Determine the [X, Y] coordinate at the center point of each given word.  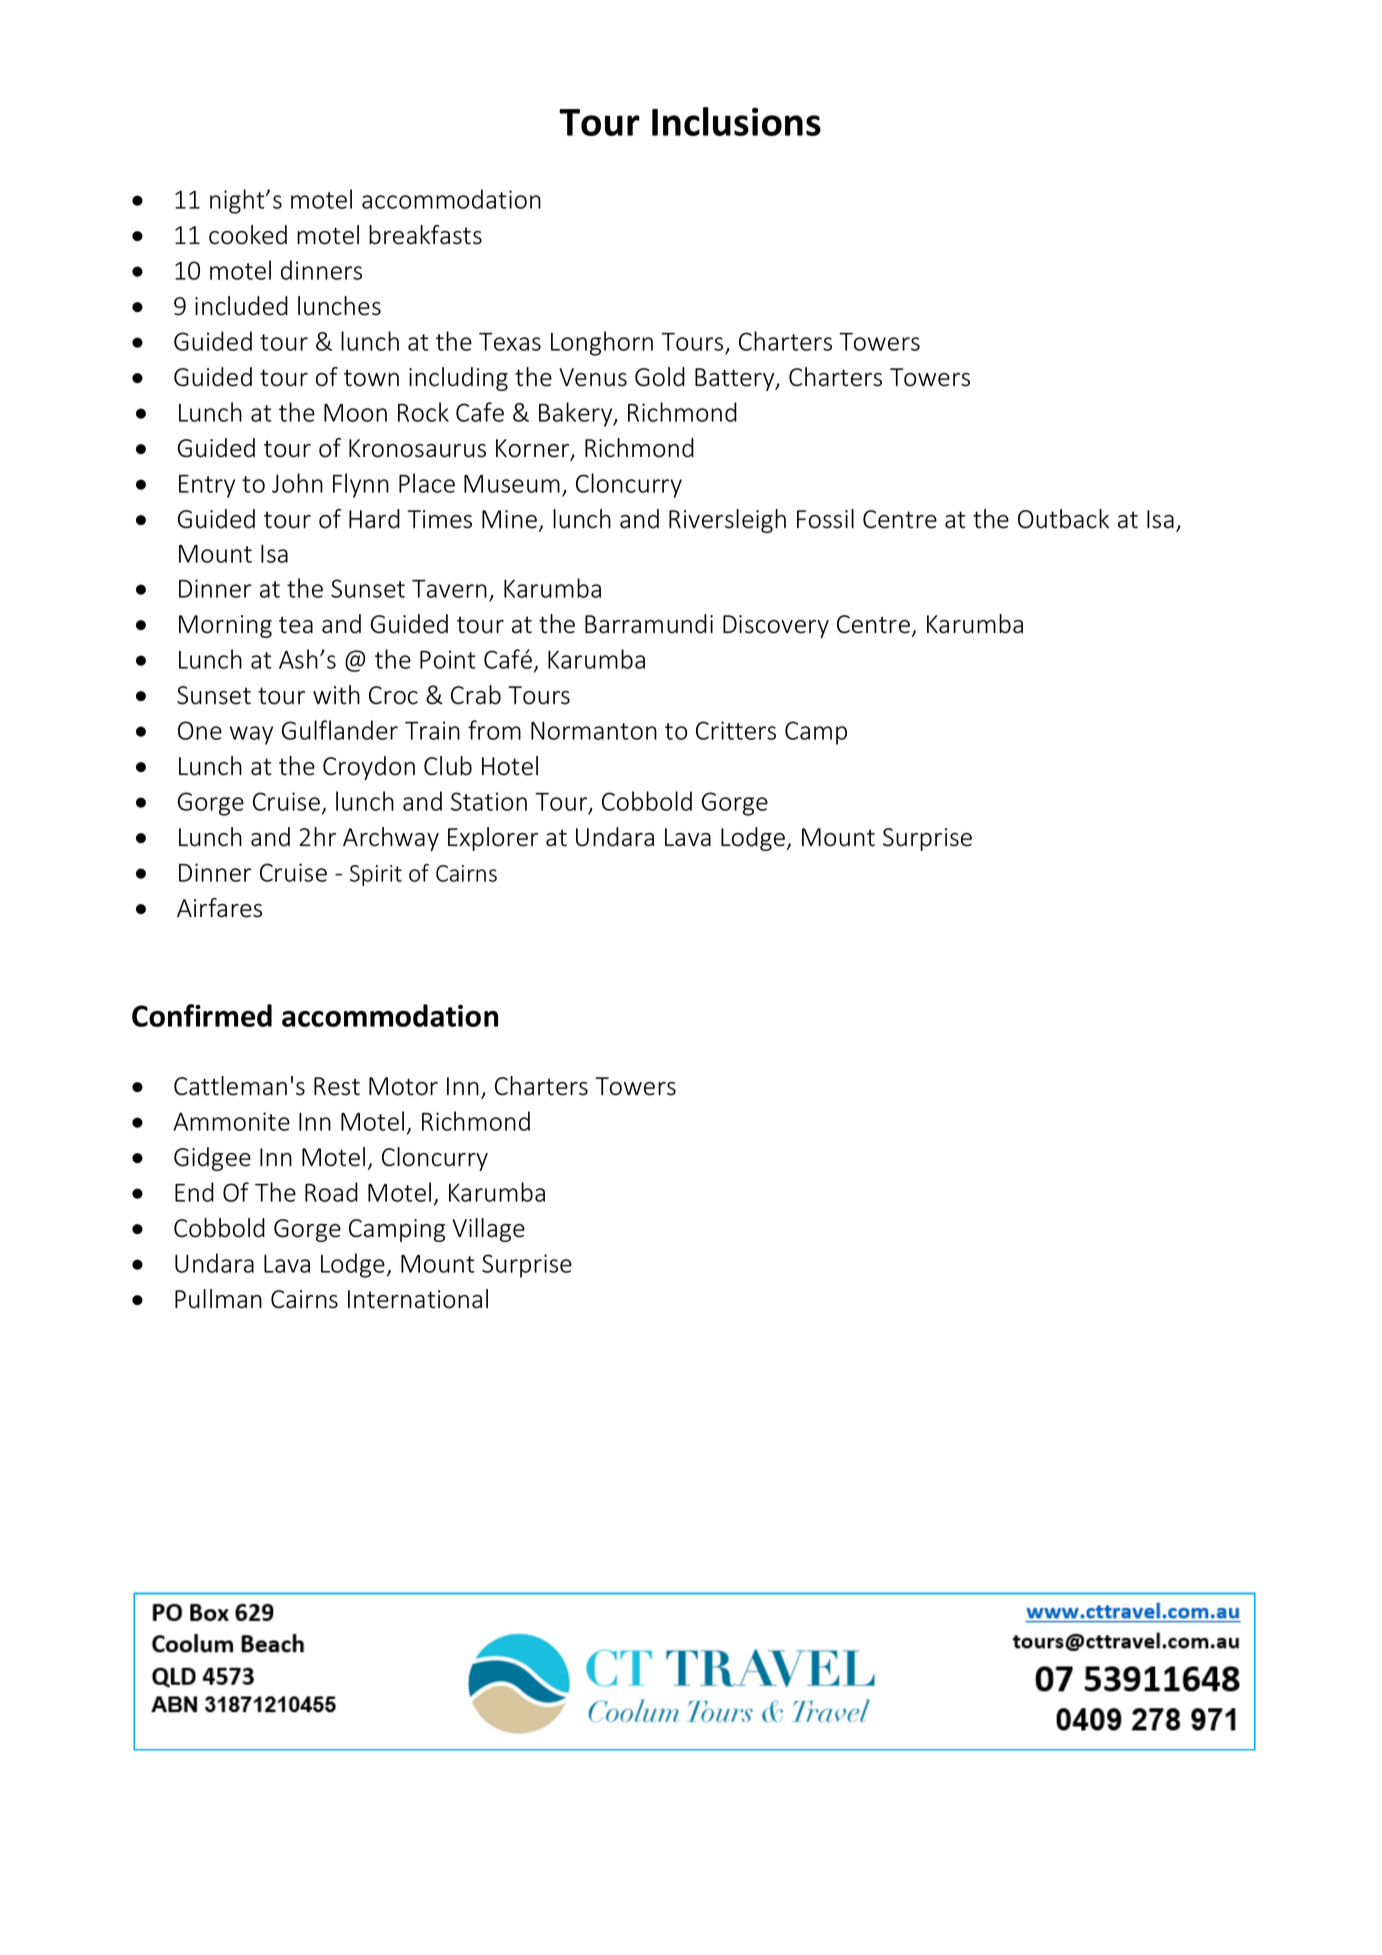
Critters [736, 730]
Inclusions [736, 121]
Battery [736, 379]
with [336, 695]
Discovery [776, 626]
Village [488, 1230]
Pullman [218, 1299]
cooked [248, 235]
